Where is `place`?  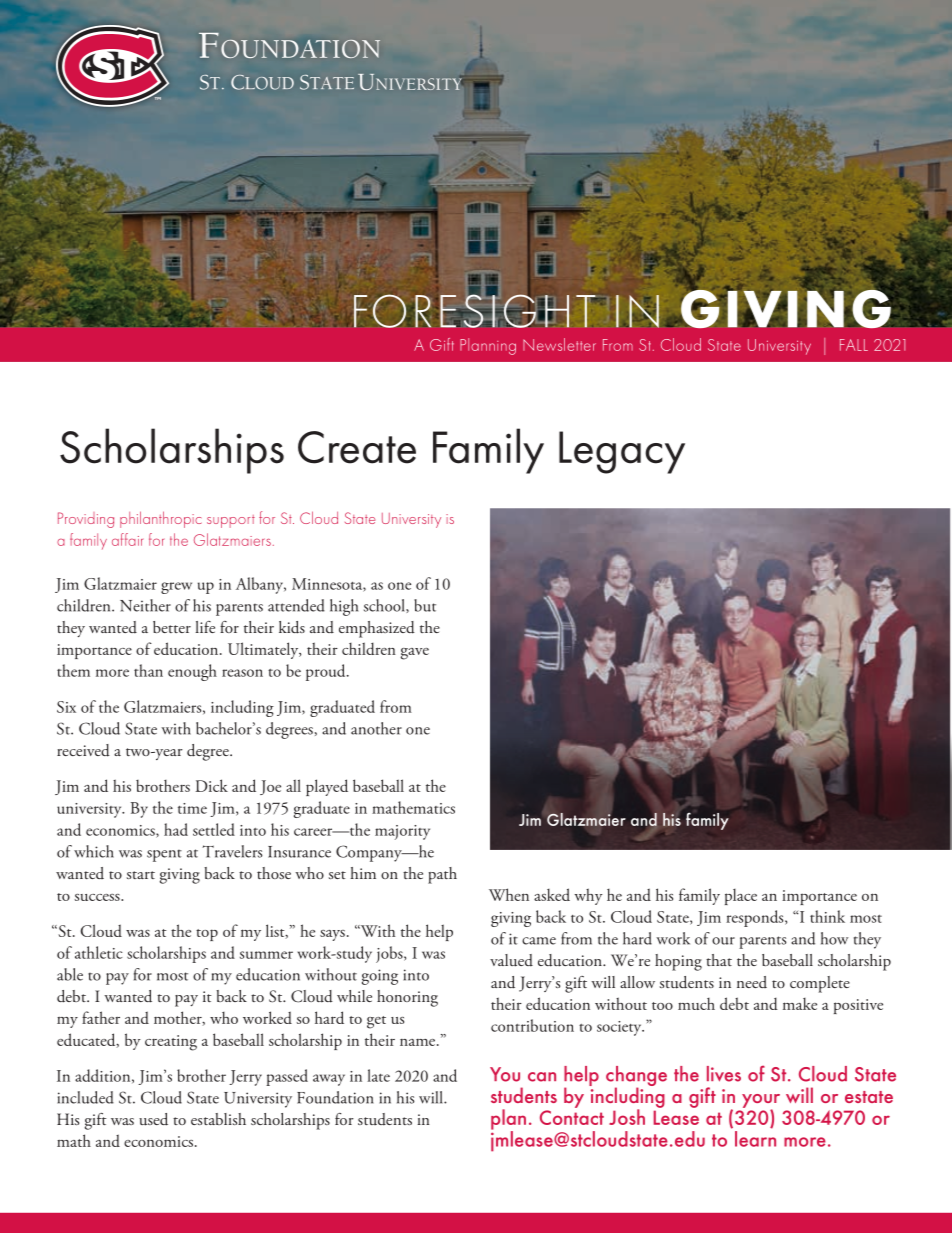
place is located at coordinates (741, 897).
